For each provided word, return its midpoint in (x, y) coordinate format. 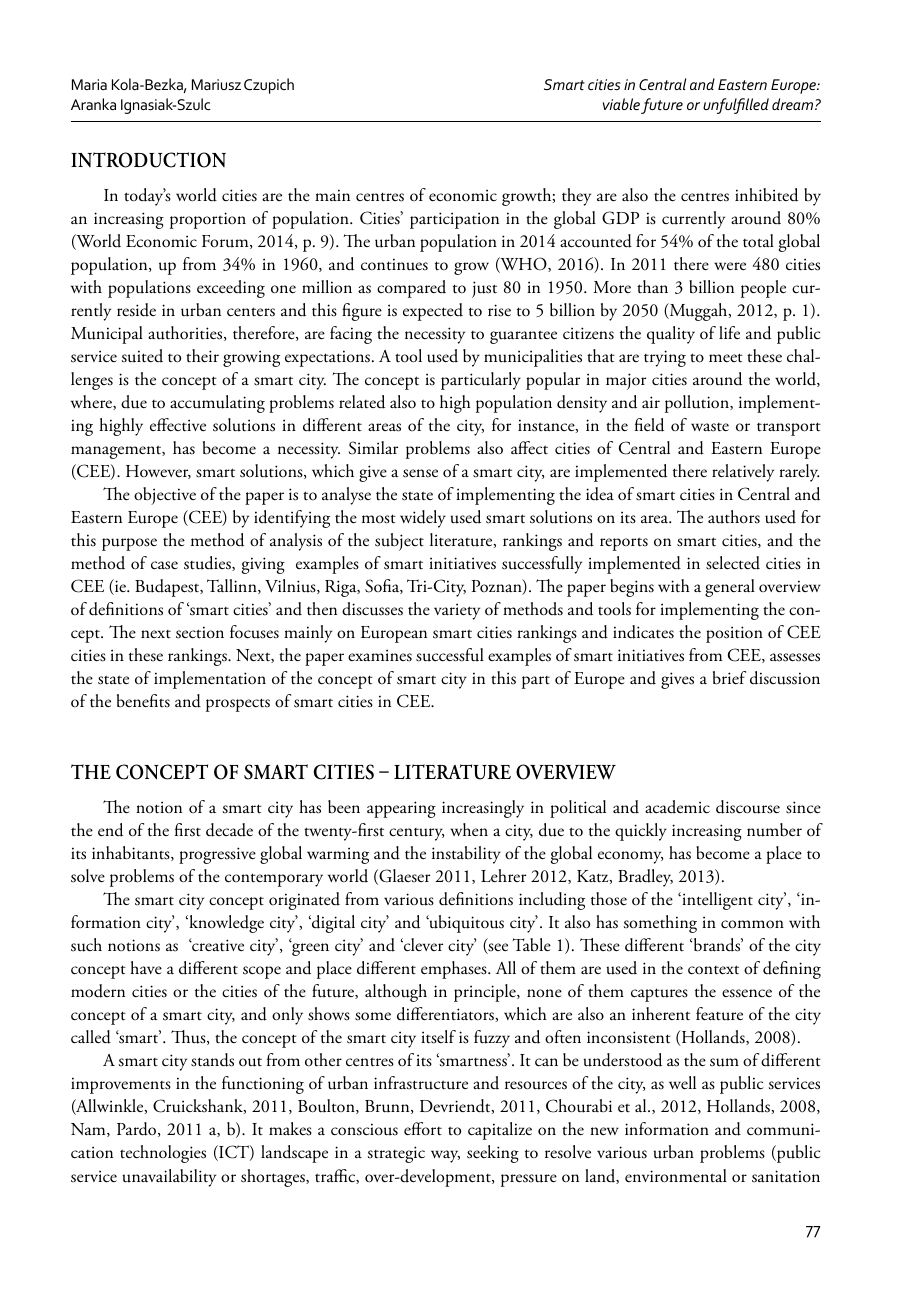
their (202, 355)
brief (729, 678)
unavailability (169, 1178)
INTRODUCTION (148, 160)
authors (734, 517)
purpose (129, 544)
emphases (455, 970)
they (576, 197)
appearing (401, 809)
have (146, 968)
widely (423, 519)
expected (433, 312)
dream (794, 104)
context (713, 970)
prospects (238, 705)
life (729, 332)
